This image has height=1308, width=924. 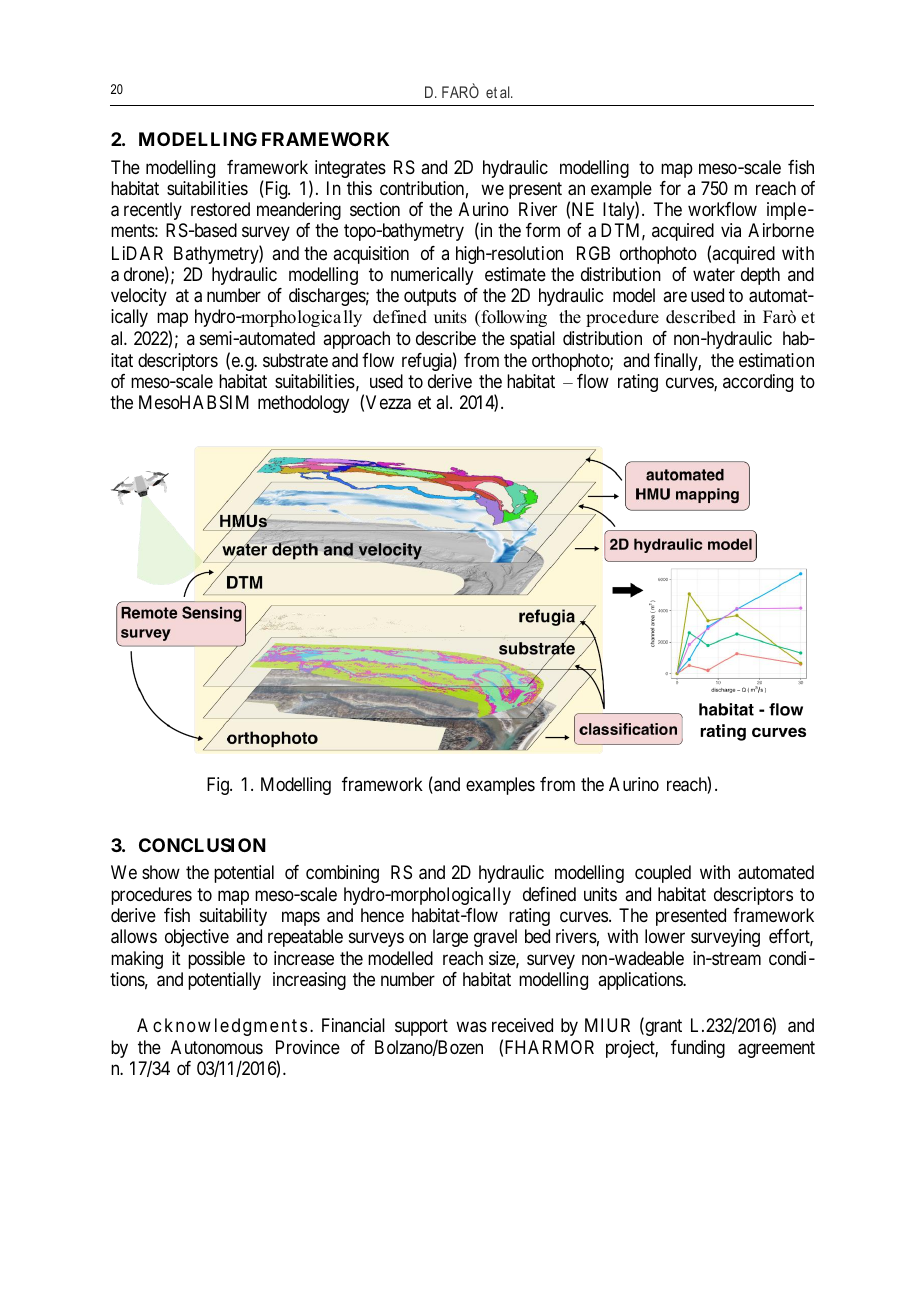 I want to click on know, so click(x=188, y=1025).
